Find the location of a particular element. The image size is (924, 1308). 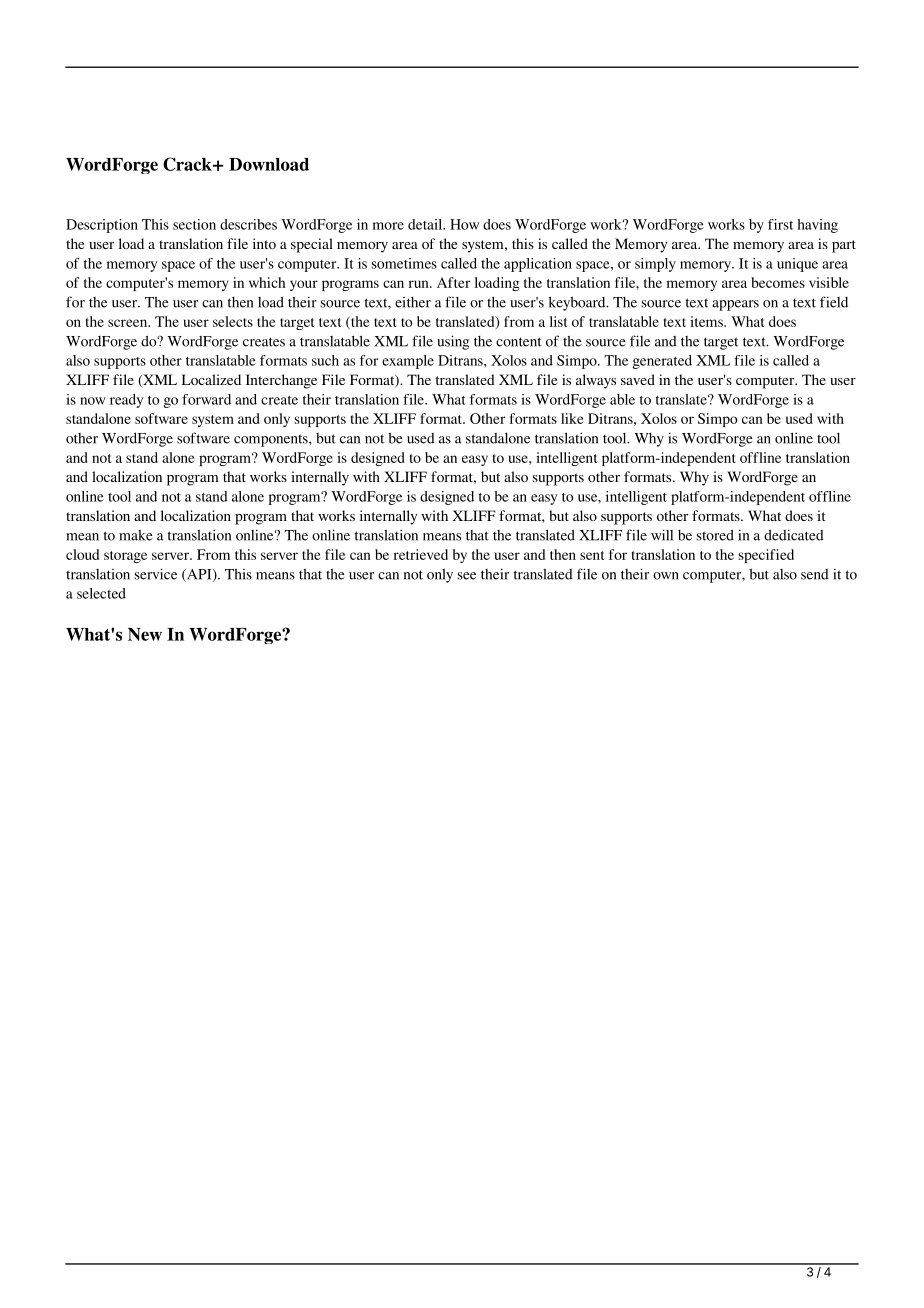

Crack is located at coordinates (188, 164).
